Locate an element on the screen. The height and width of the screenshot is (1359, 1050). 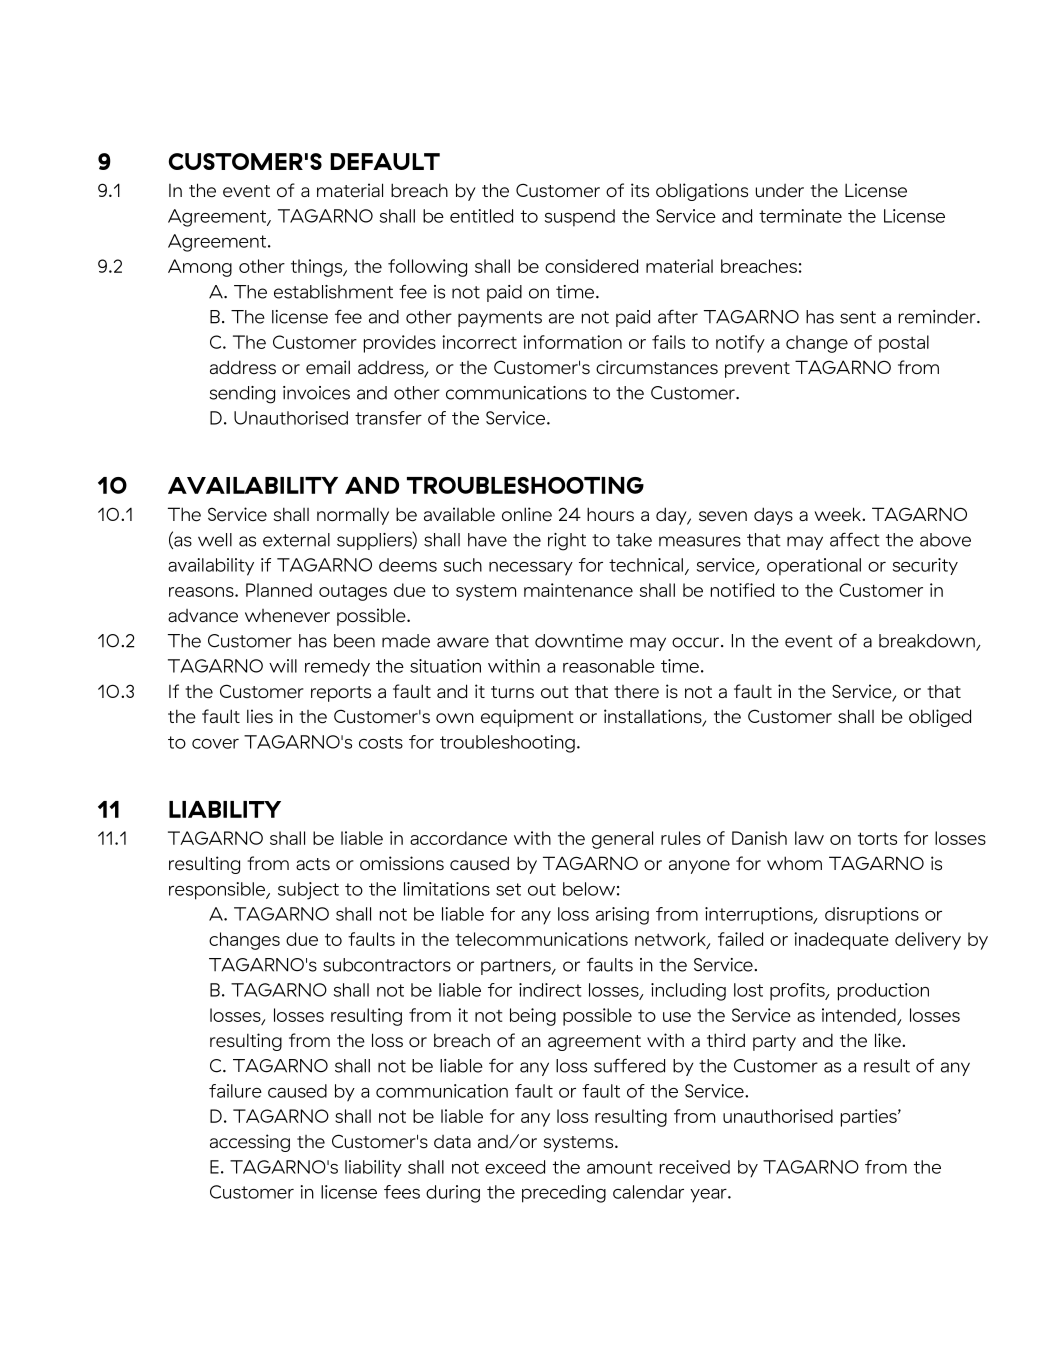
year is located at coordinates (709, 1196).
